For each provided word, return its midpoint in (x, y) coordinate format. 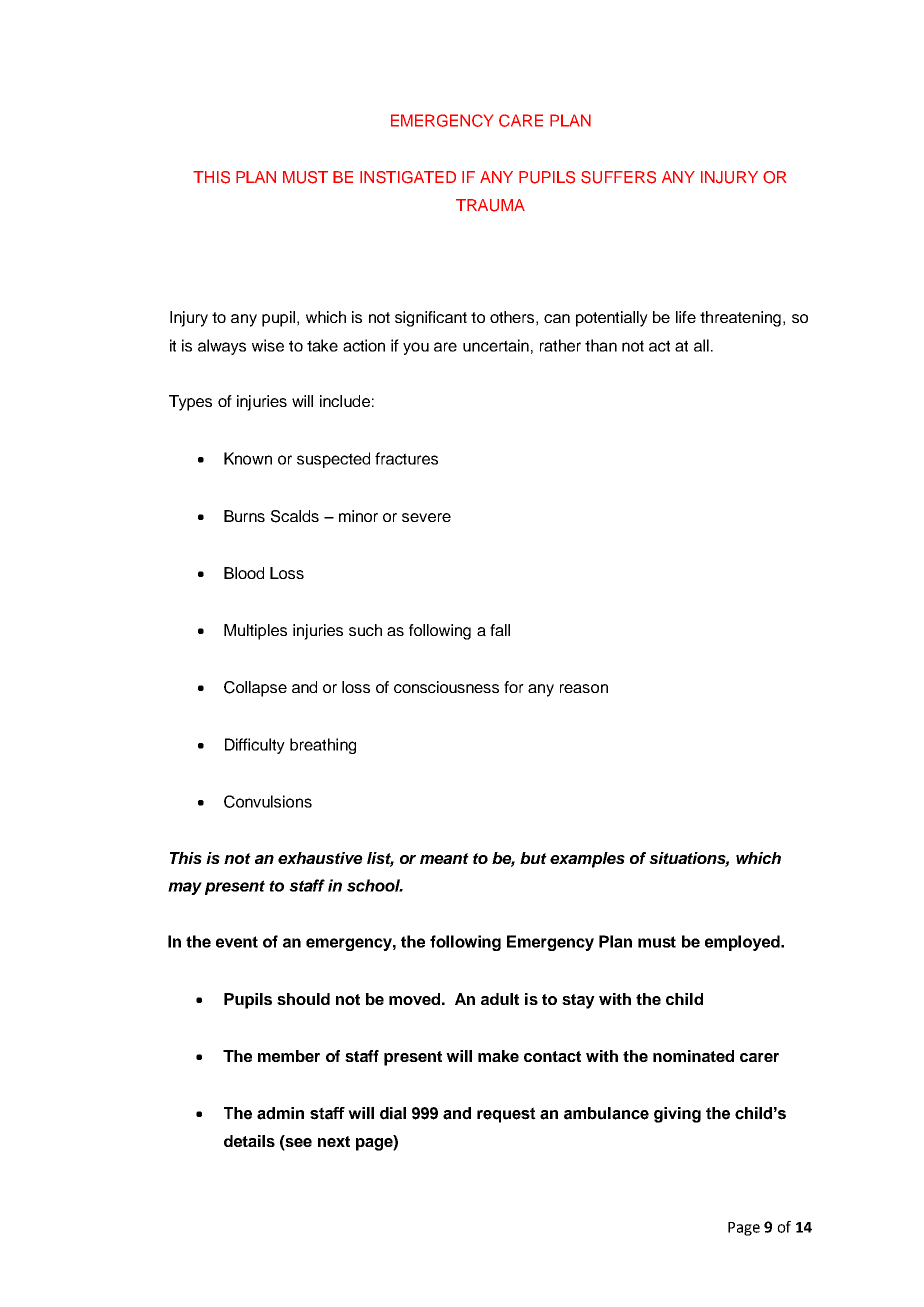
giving (677, 1115)
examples (587, 860)
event (237, 942)
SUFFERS (618, 177)
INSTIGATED (408, 177)
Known (248, 458)
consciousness (446, 687)
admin (280, 1113)
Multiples (255, 632)
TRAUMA (490, 205)
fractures (406, 458)
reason (584, 688)
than (601, 345)
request (506, 1115)
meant (444, 858)
